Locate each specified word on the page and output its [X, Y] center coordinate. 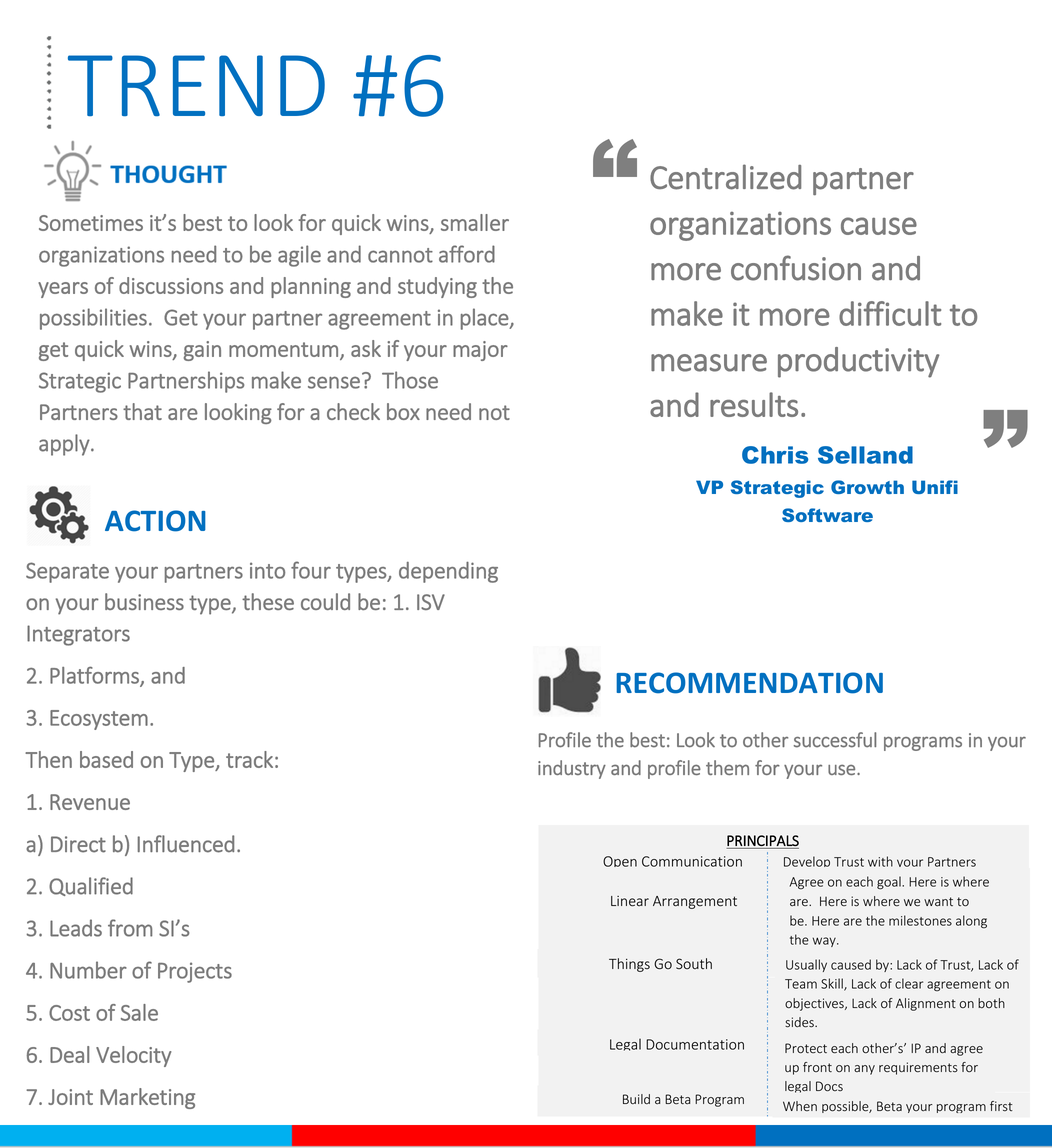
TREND [196, 85]
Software [827, 515]
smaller [475, 222]
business [144, 601]
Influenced [185, 844]
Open [620, 861]
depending [448, 572]
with [880, 861]
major [480, 351]
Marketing [147, 1098]
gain [202, 351]
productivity [858, 362]
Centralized [725, 177]
